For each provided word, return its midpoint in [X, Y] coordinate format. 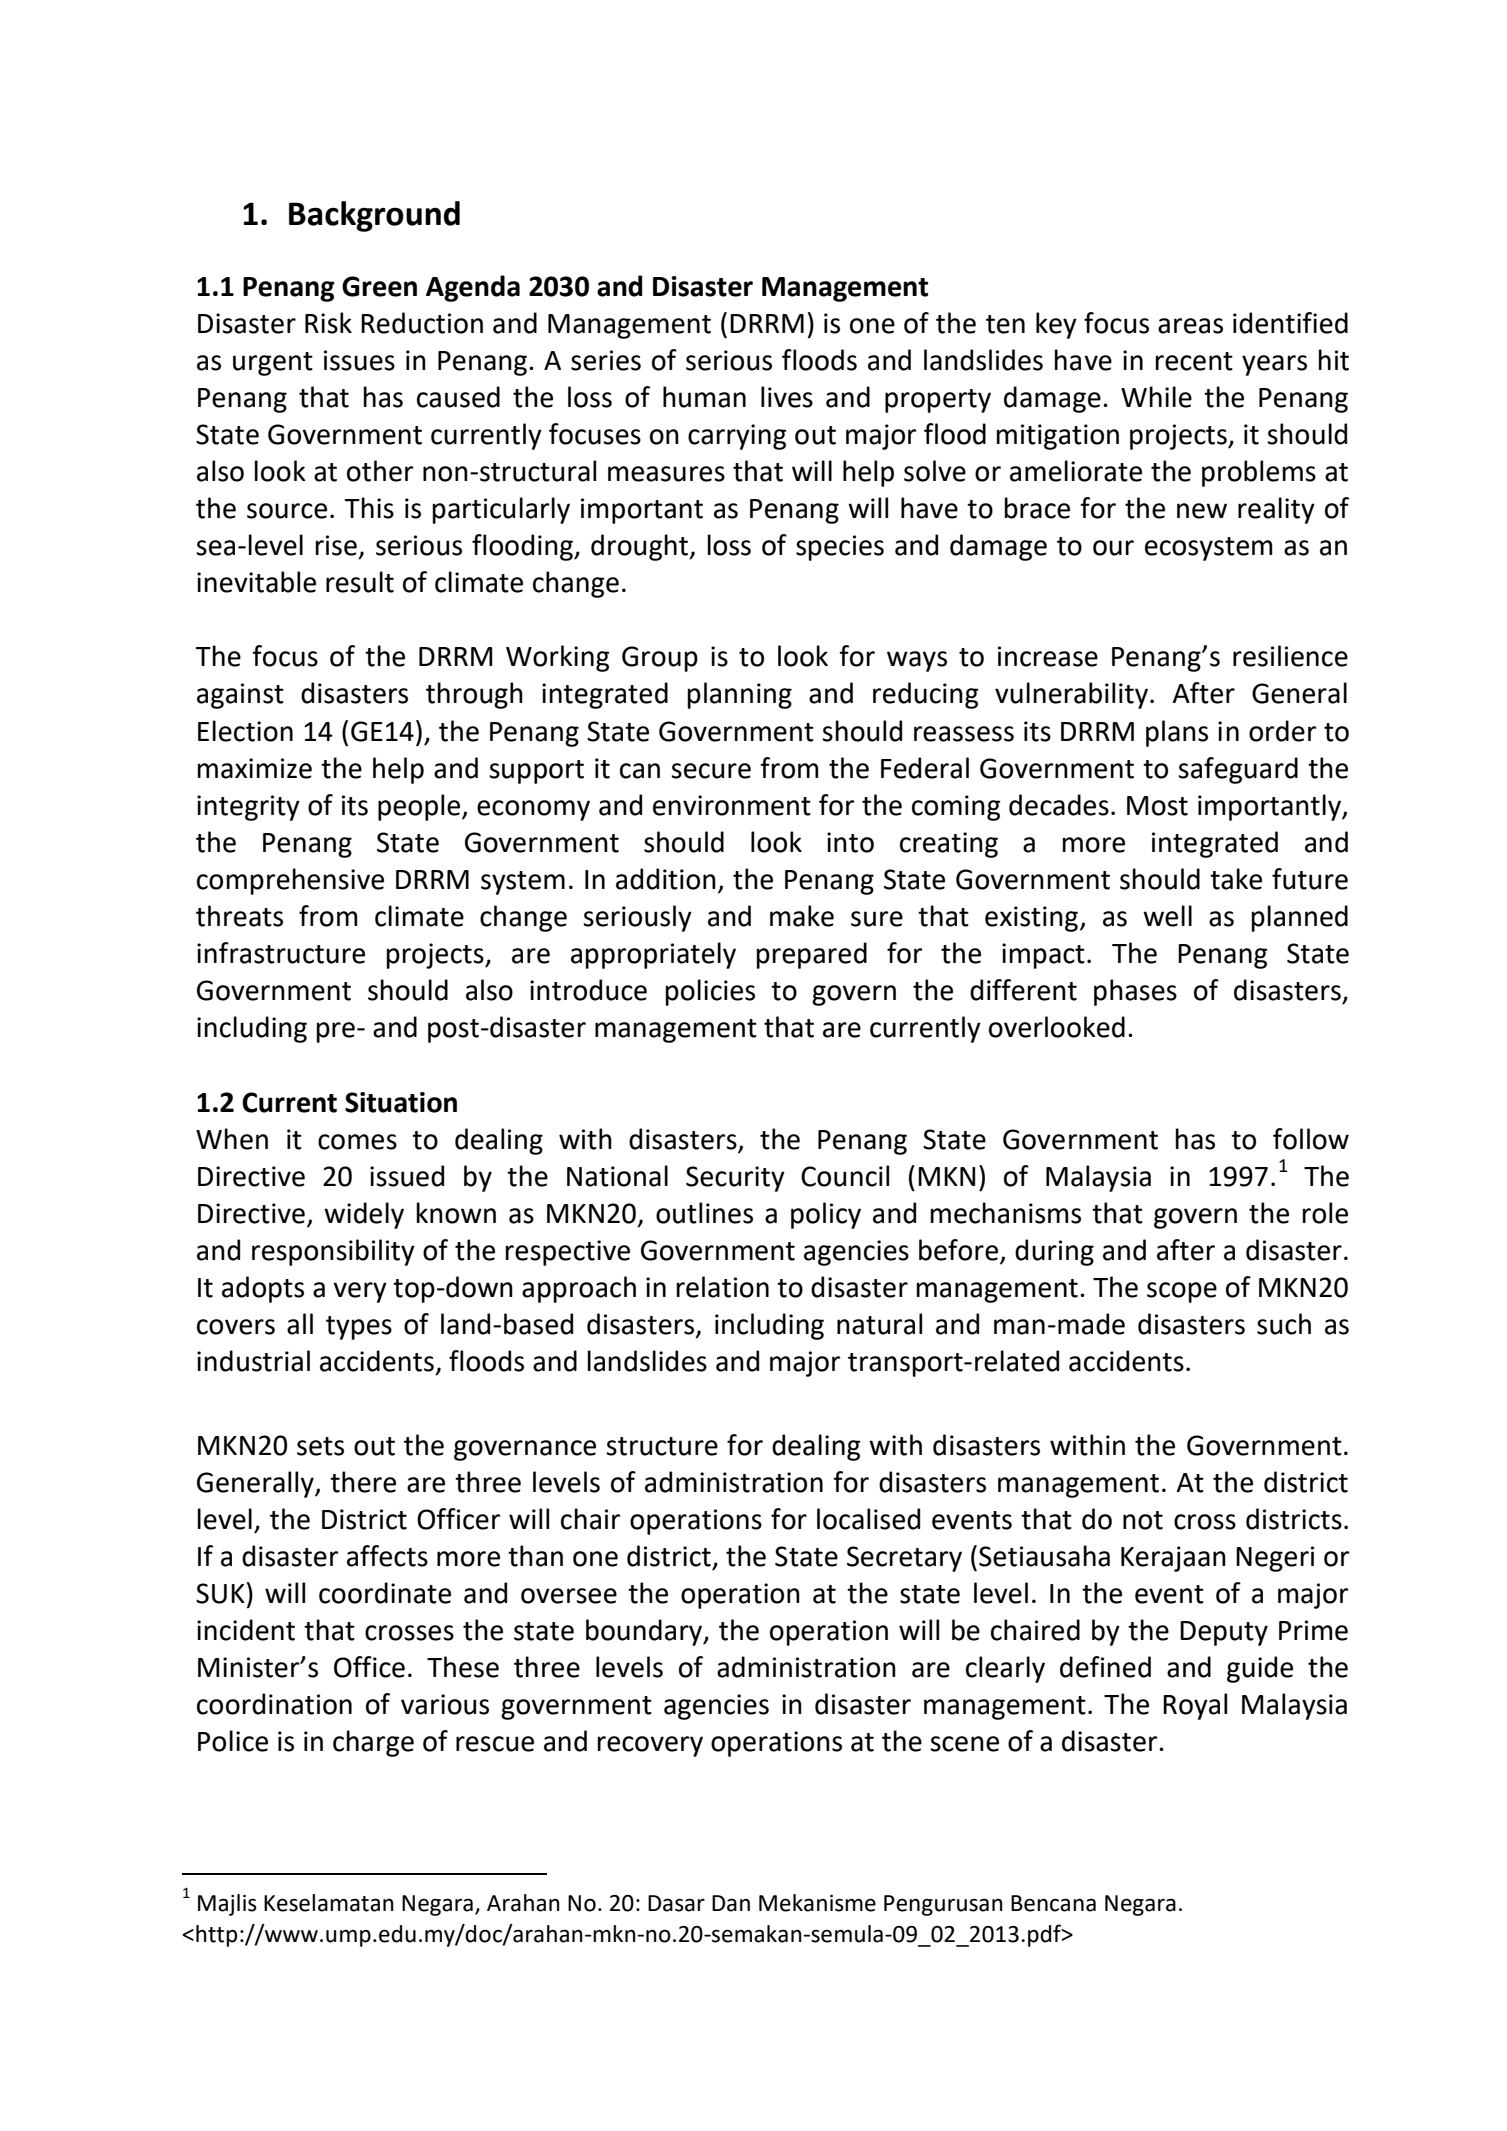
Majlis [227, 1905]
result [360, 582]
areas [1190, 326]
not [1143, 1520]
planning [739, 695]
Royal [1195, 1706]
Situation [401, 1102]
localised [868, 1519]
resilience [1290, 656]
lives [787, 397]
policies [710, 992]
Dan [731, 1903]
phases [1135, 992]
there [363, 1482]
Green [379, 286]
